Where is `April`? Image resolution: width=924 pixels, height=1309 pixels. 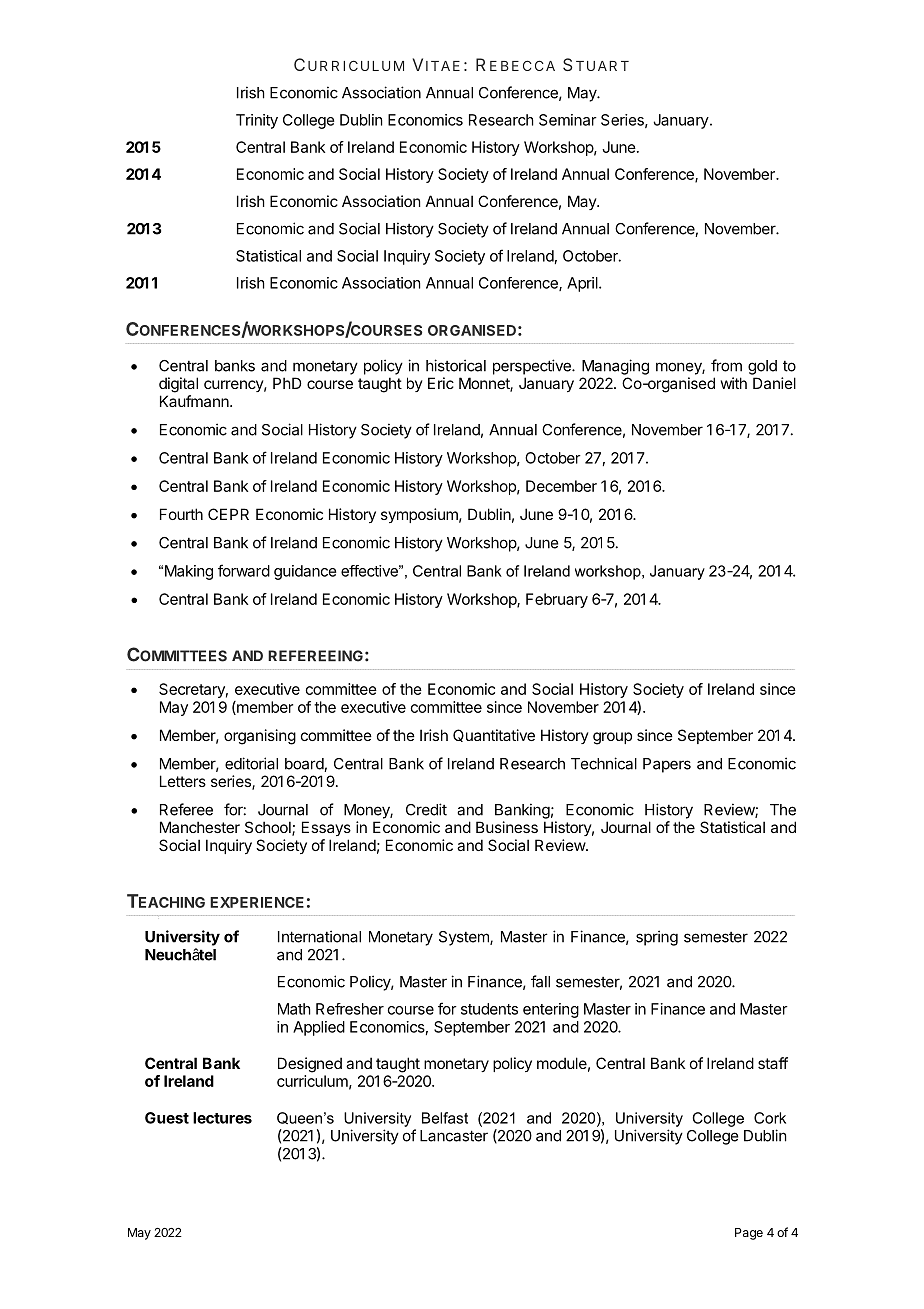
April is located at coordinates (583, 284).
